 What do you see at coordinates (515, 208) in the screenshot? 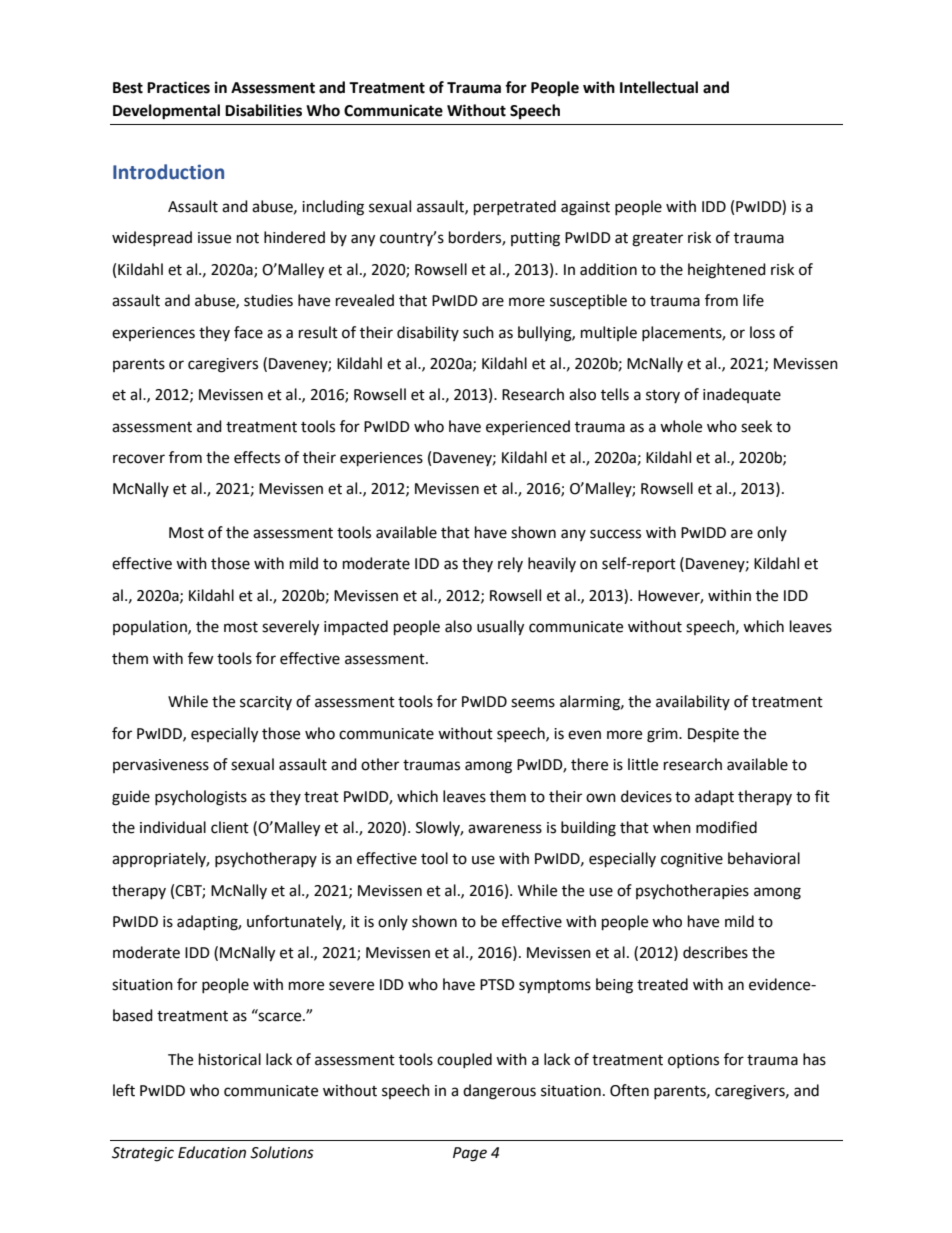
I see `perpetrated` at bounding box center [515, 208].
